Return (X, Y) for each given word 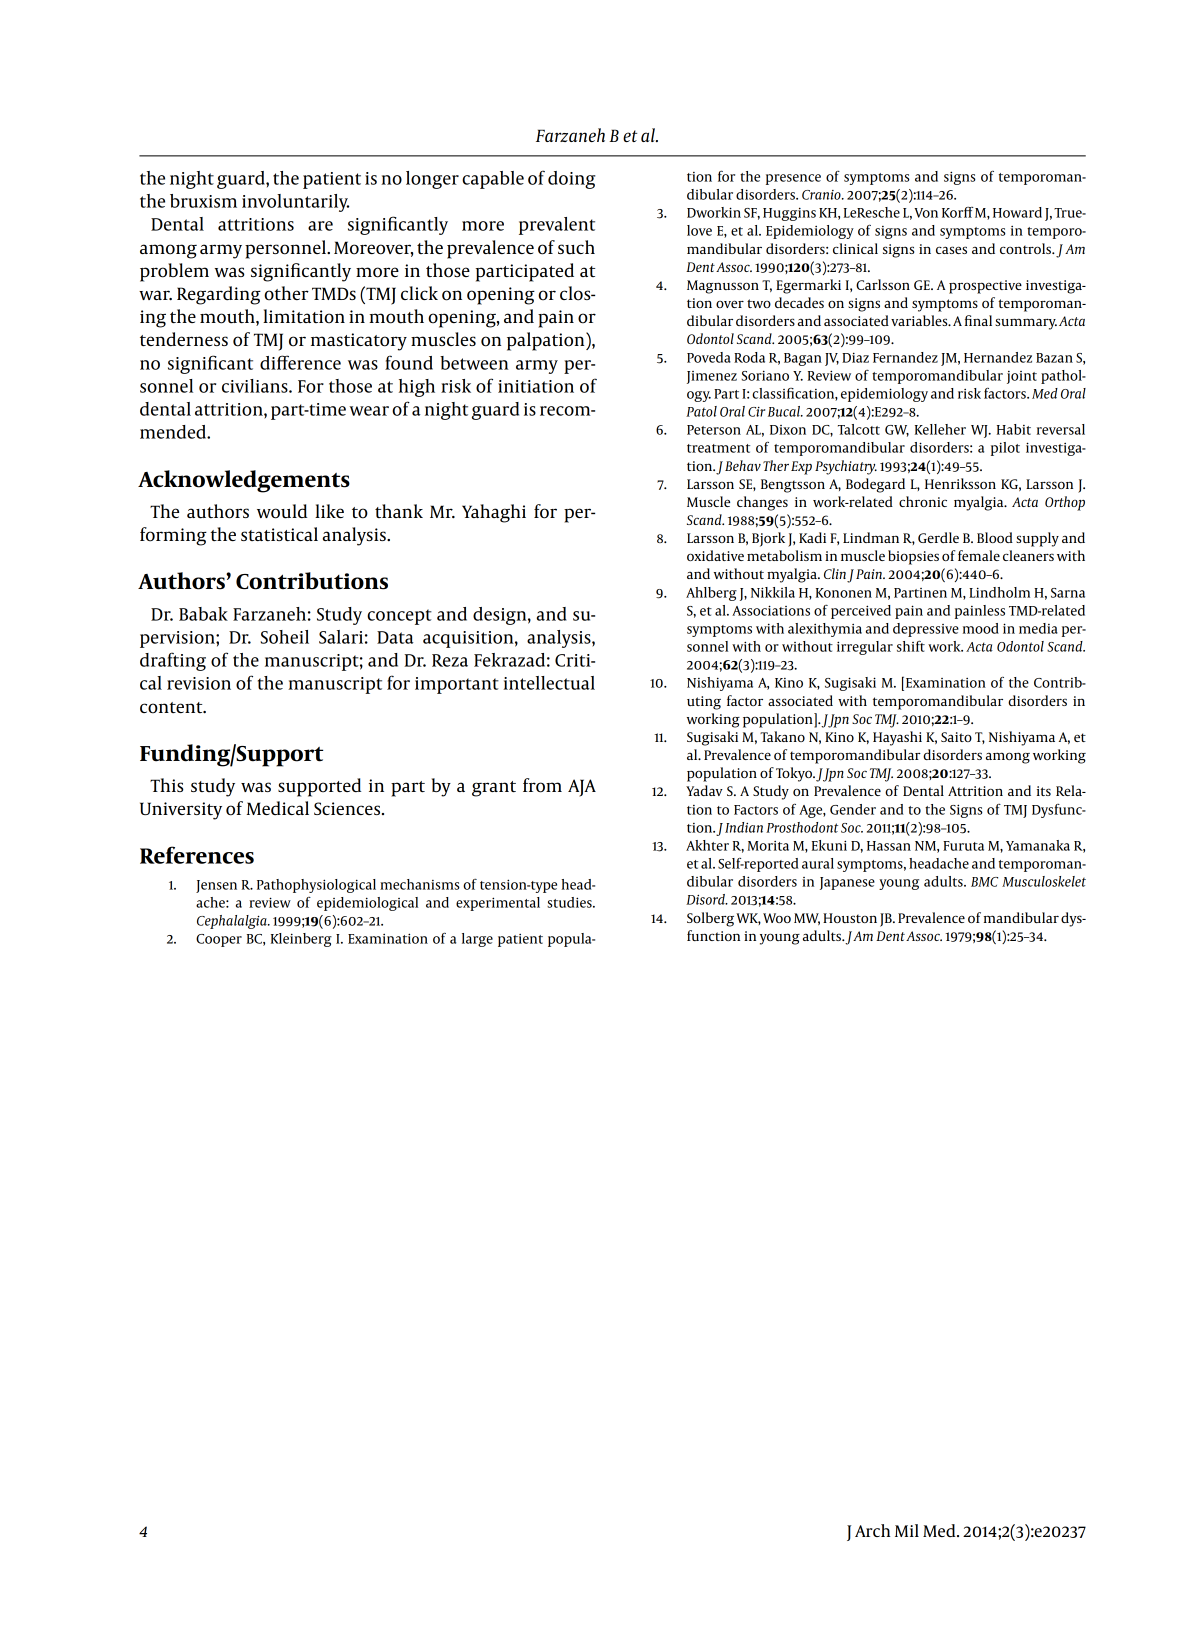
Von (926, 213)
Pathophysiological (316, 886)
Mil (907, 1530)
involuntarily (295, 203)
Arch (873, 1530)
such (576, 247)
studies (570, 902)
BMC (984, 882)
